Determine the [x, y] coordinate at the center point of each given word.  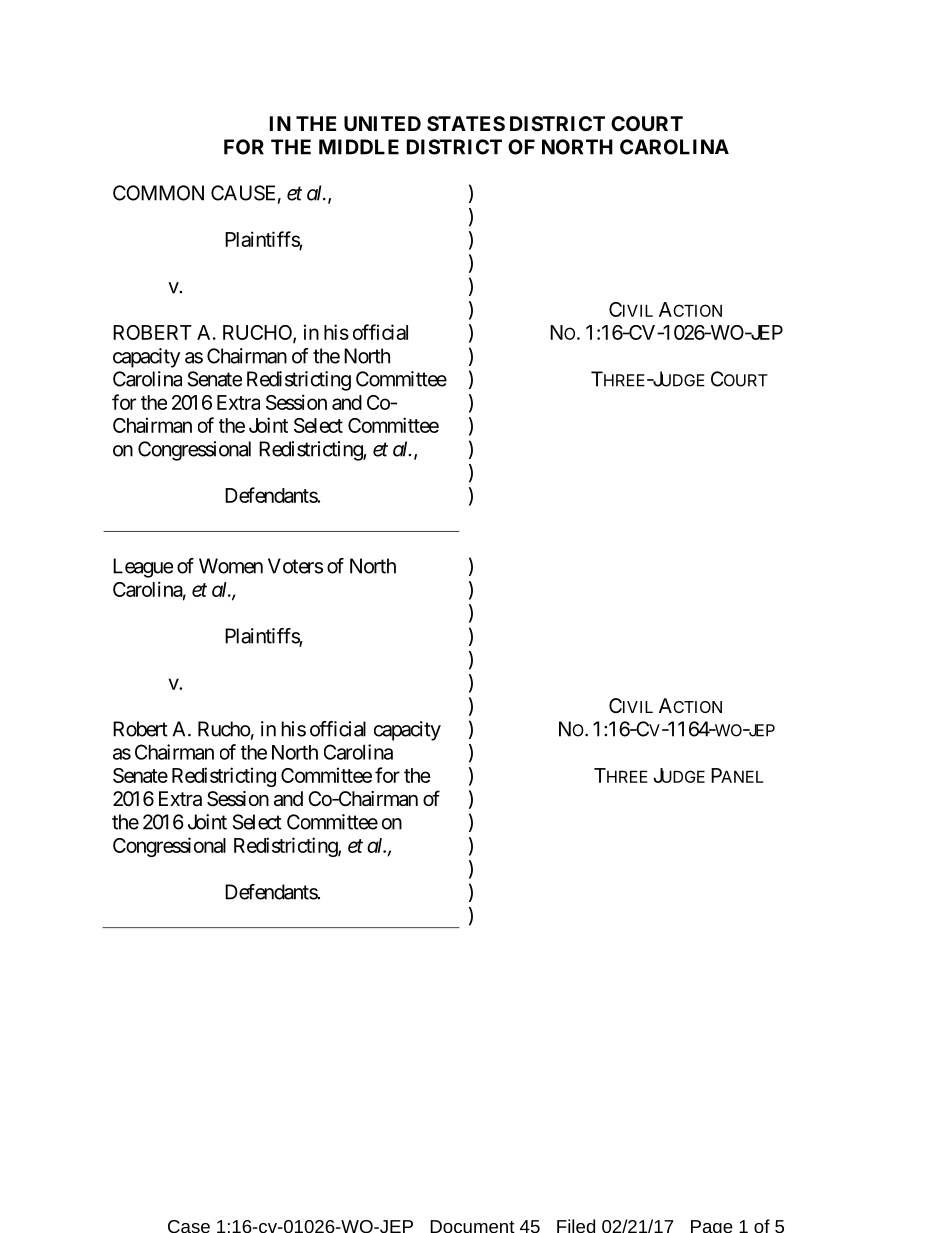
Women [231, 566]
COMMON [158, 193]
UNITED [382, 123]
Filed [576, 1226]
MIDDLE [359, 147]
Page [712, 1226]
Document [472, 1226]
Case [189, 1226]
